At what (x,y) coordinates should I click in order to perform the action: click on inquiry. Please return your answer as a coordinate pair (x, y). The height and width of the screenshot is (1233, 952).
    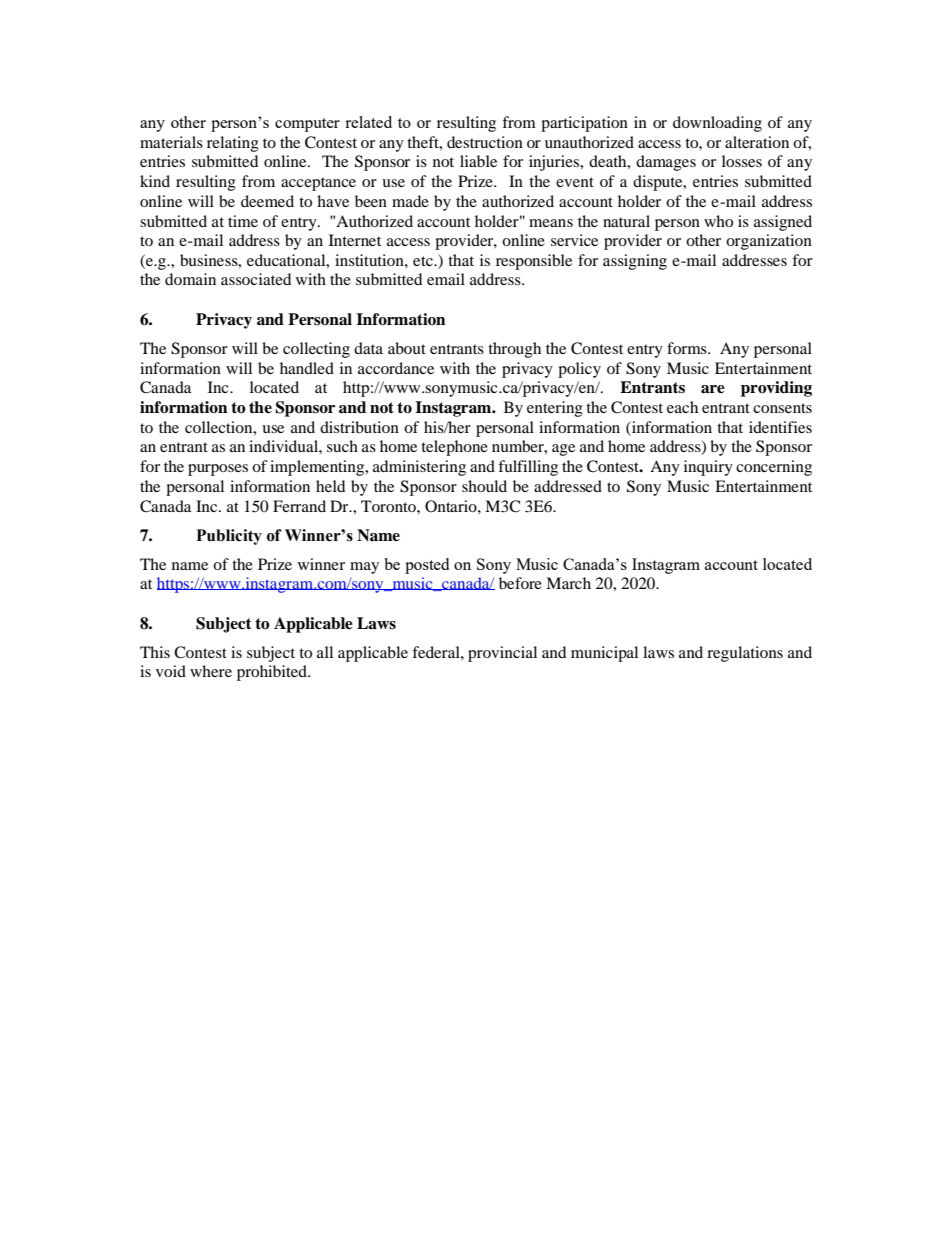
    Looking at the image, I should click on (708, 468).
